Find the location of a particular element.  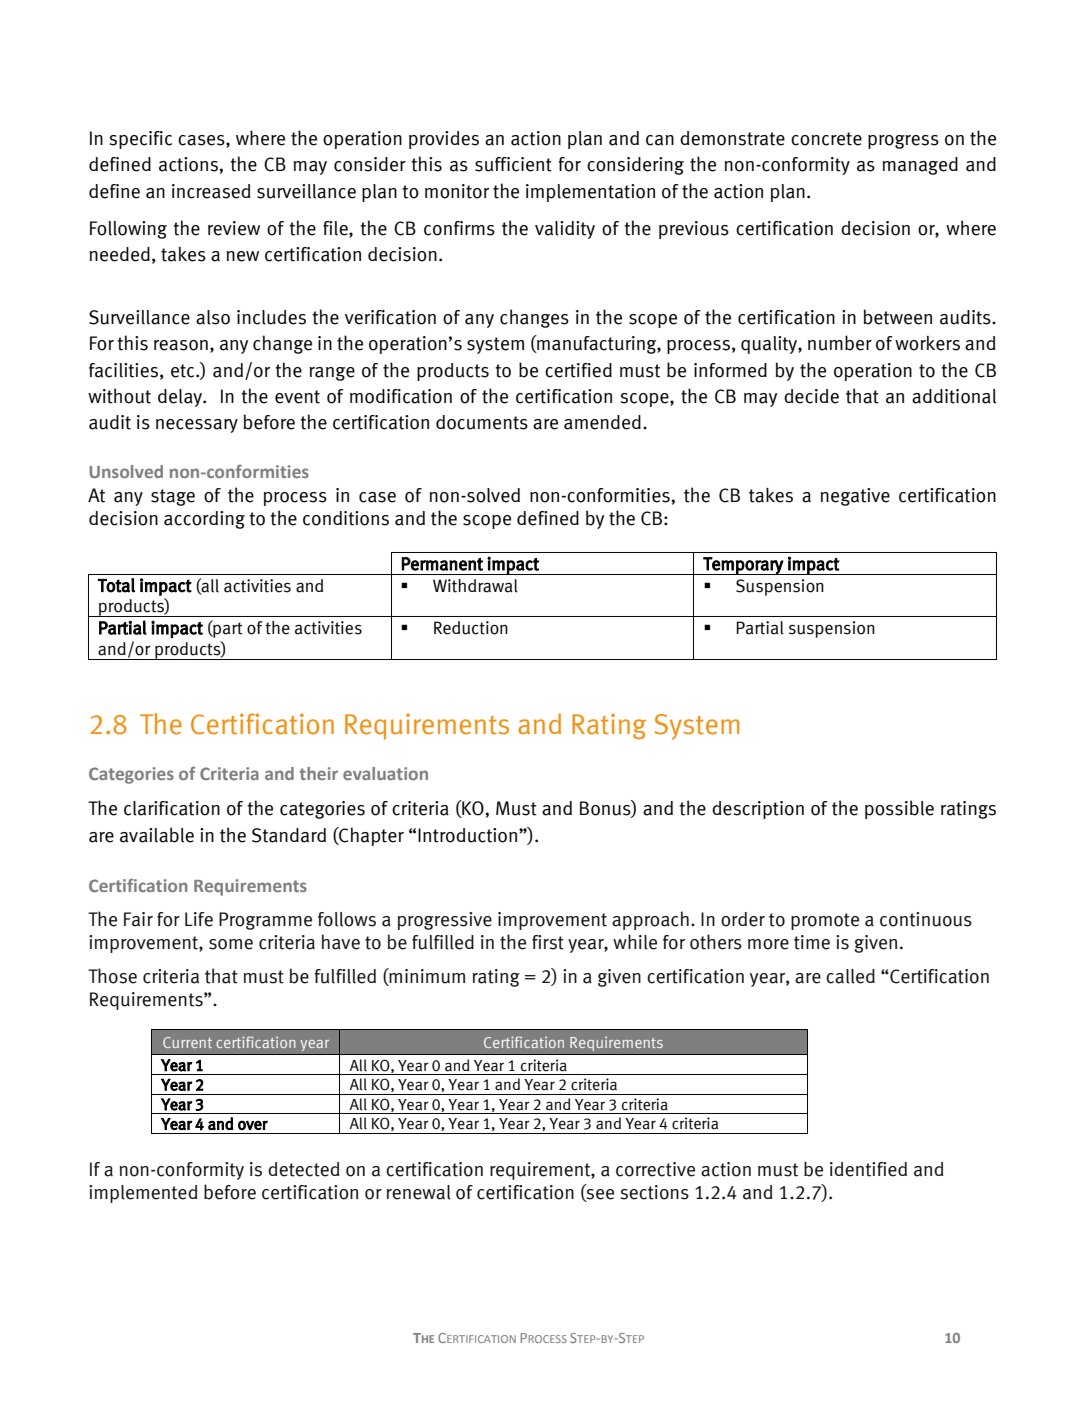

Introduction is located at coordinates (467, 835).
